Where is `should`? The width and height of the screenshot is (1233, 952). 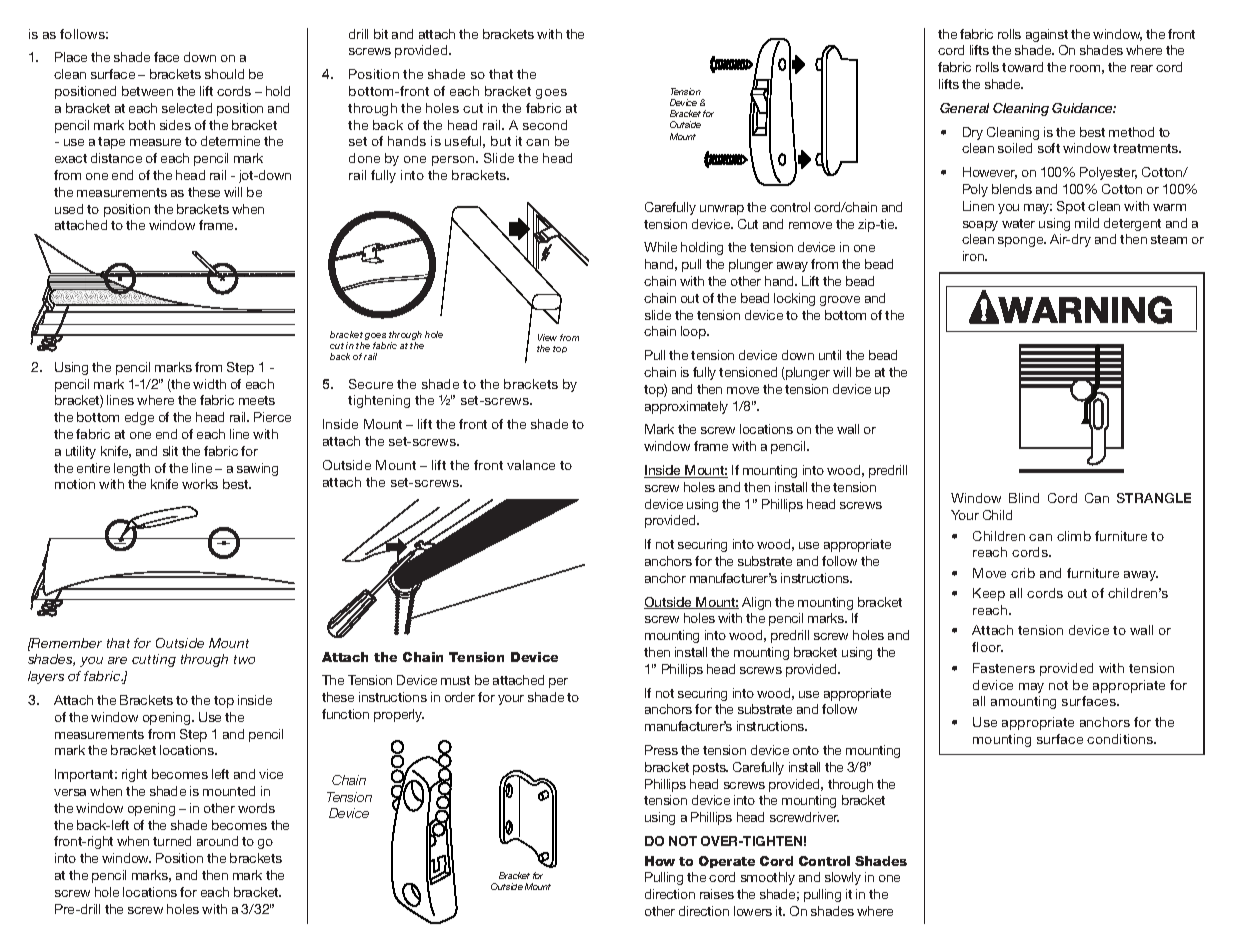
should is located at coordinates (224, 74).
